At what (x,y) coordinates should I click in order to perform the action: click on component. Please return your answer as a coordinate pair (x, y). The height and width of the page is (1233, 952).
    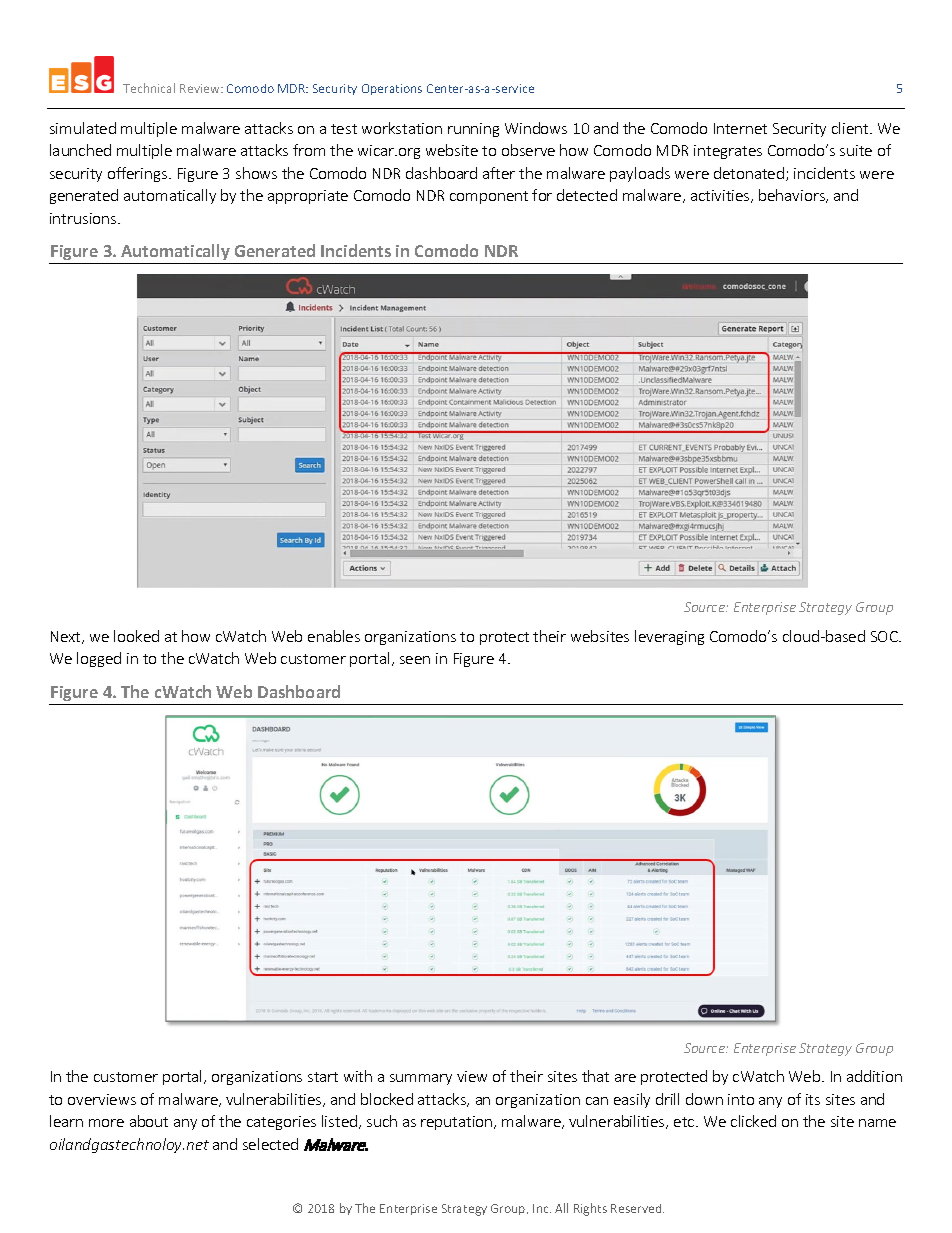
    Looking at the image, I should click on (489, 197).
